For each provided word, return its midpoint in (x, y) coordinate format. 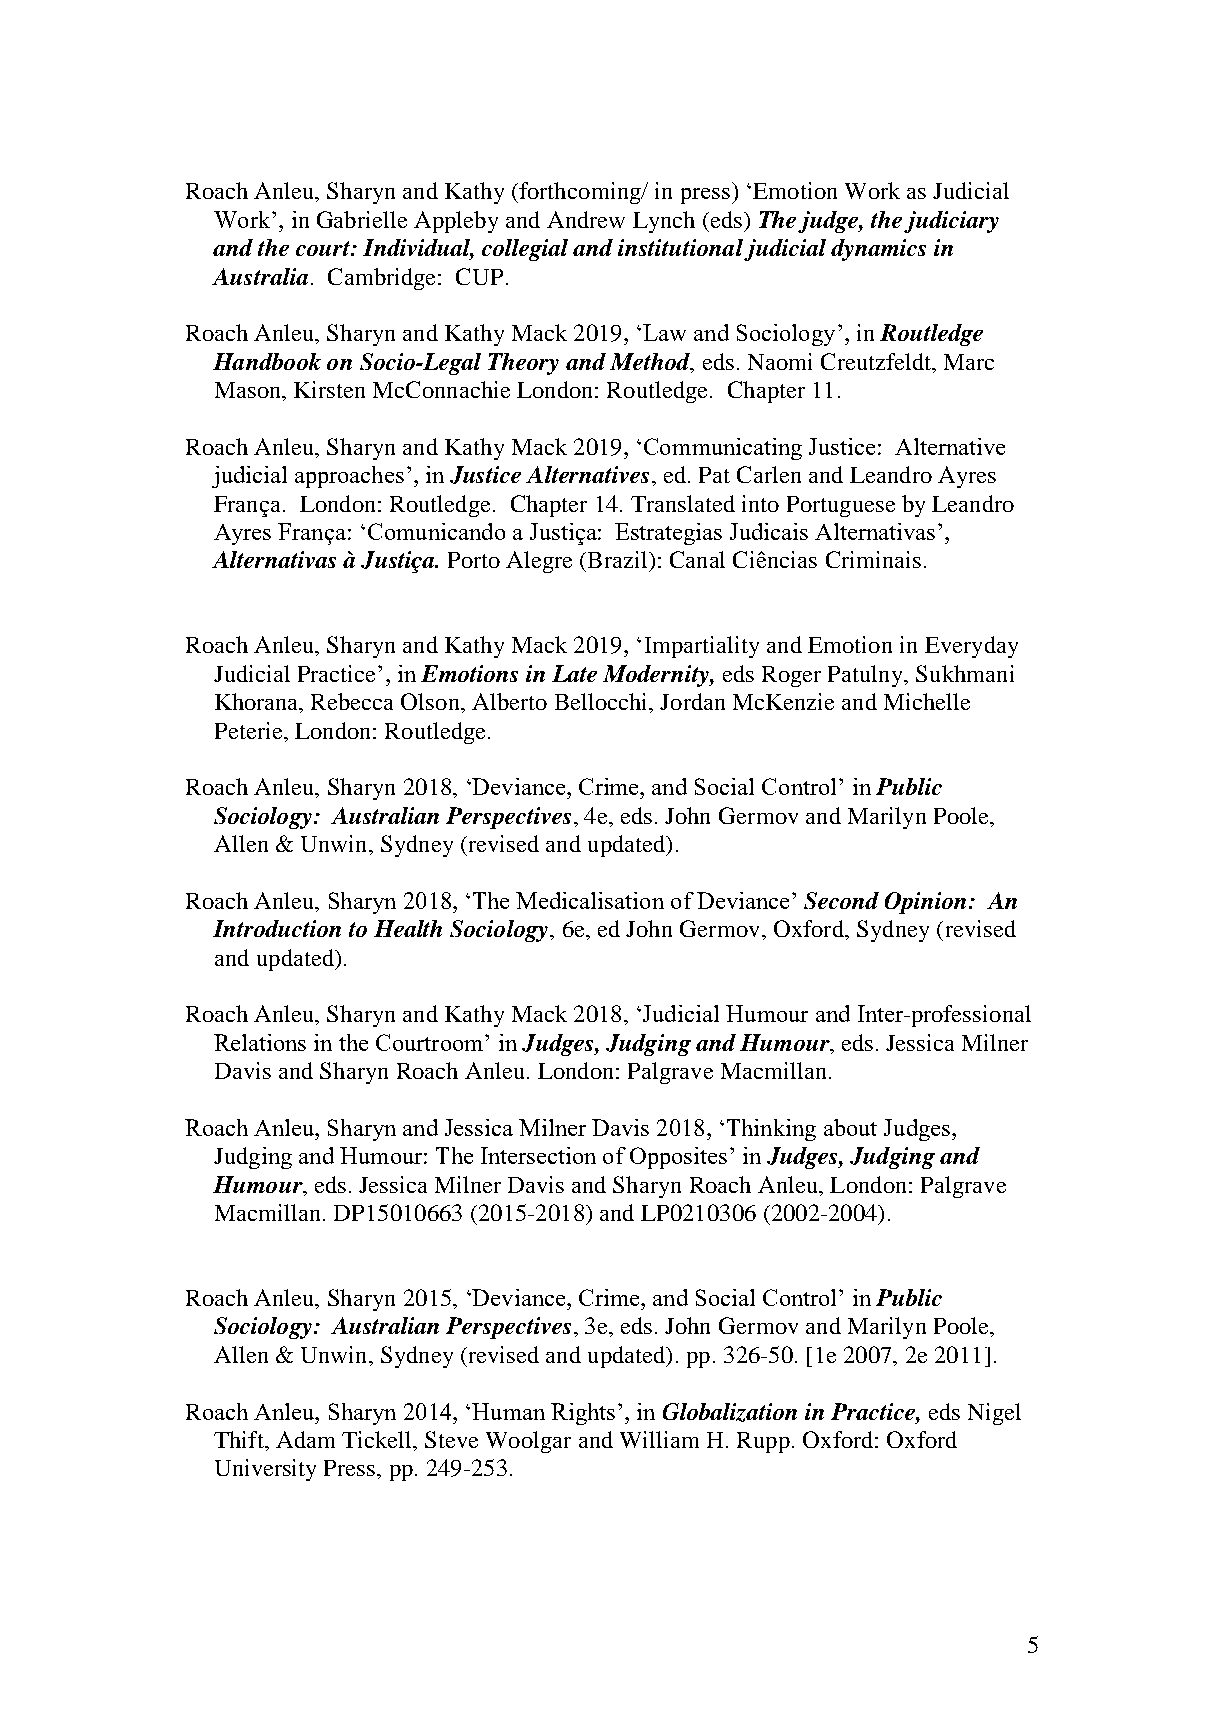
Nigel (994, 1414)
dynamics (878, 250)
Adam (305, 1439)
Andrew (586, 219)
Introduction (277, 928)
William (659, 1439)
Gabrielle (362, 219)
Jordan (692, 701)
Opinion (925, 903)
